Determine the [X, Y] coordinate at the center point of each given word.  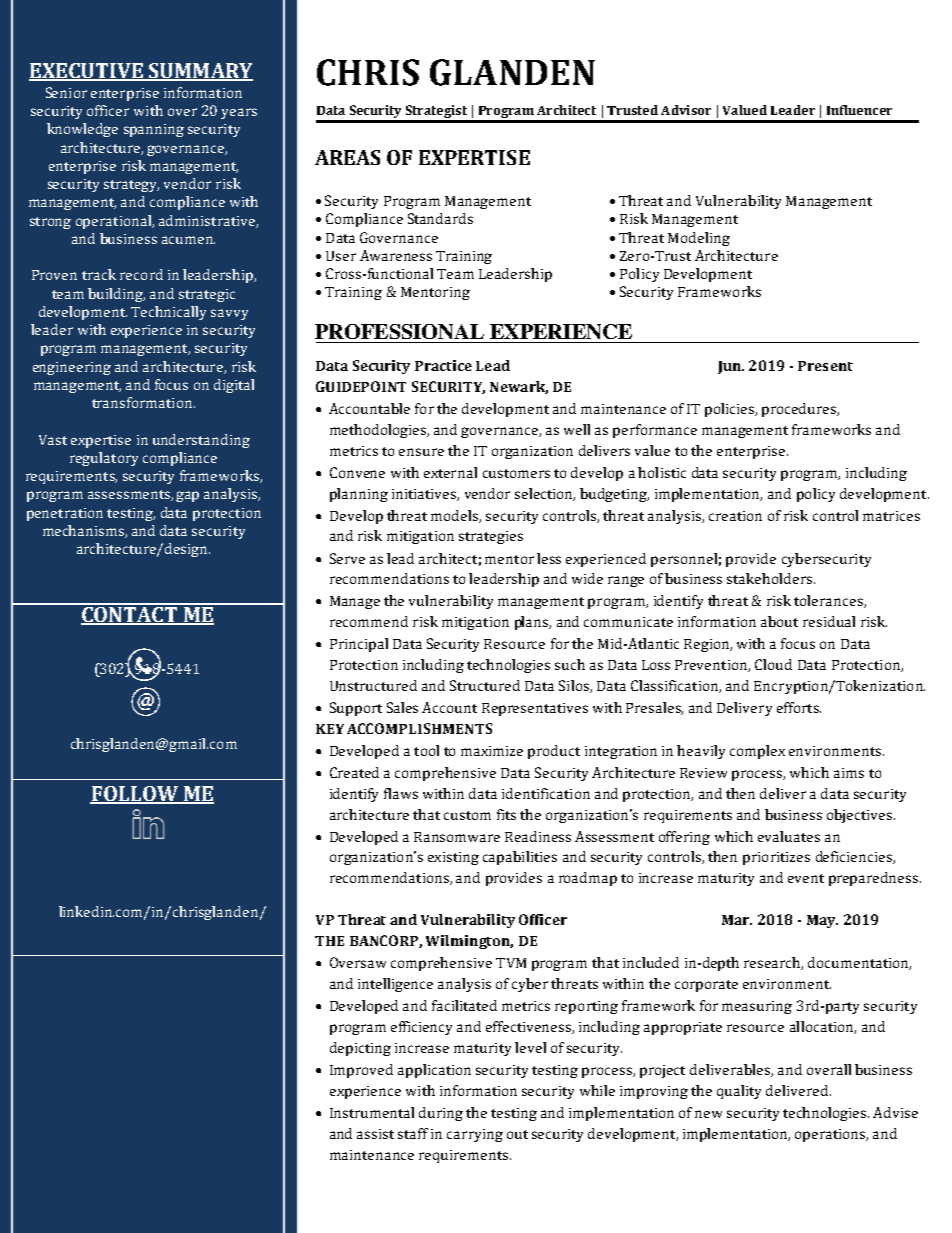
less [549, 558]
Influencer [859, 110]
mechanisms [84, 531]
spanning [154, 130]
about [779, 621]
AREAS [347, 157]
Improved [361, 1071]
